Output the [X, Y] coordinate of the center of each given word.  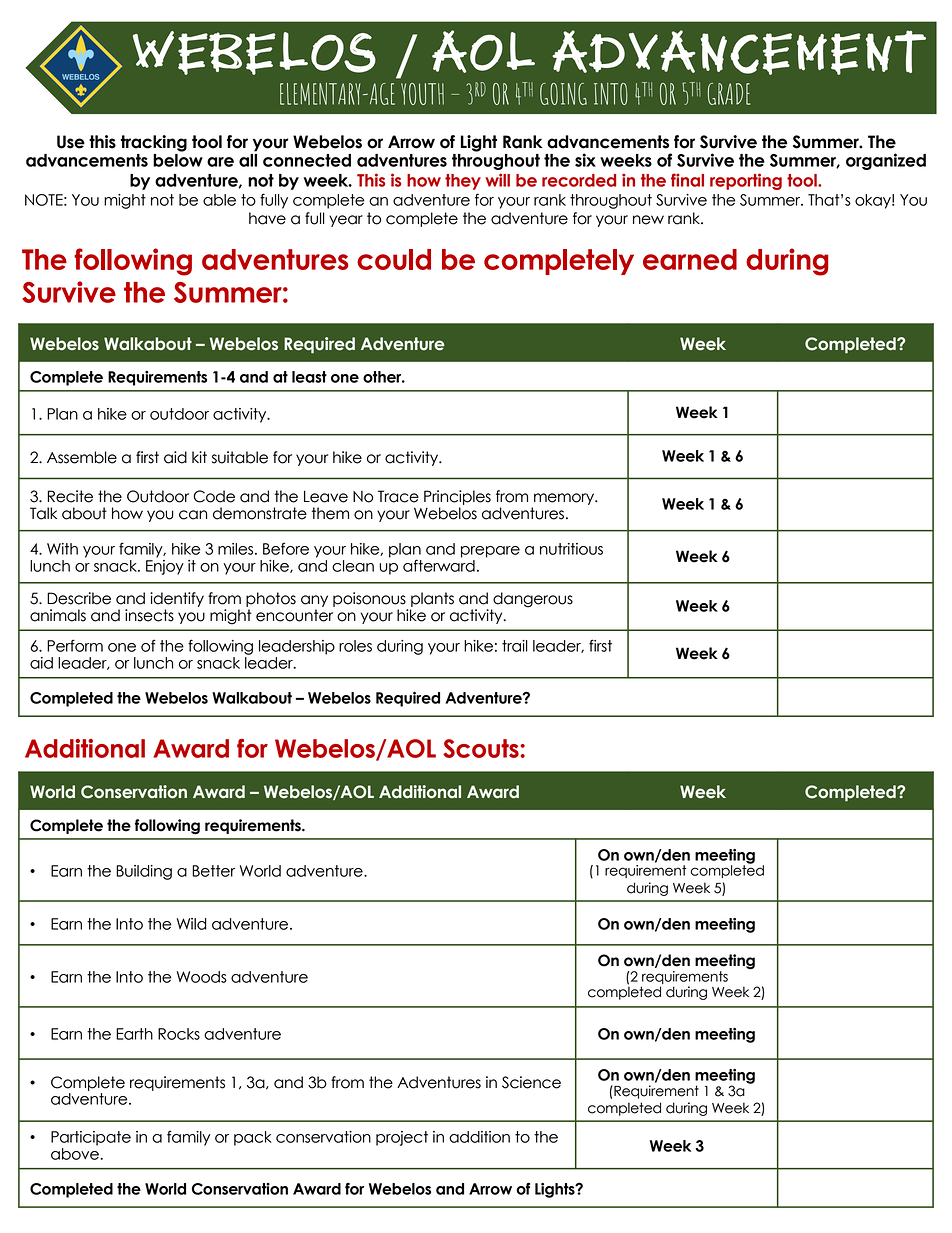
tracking [154, 143]
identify [177, 599]
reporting [746, 181]
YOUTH [422, 94]
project [402, 1138]
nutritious [571, 549]
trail [515, 646]
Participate [91, 1138]
